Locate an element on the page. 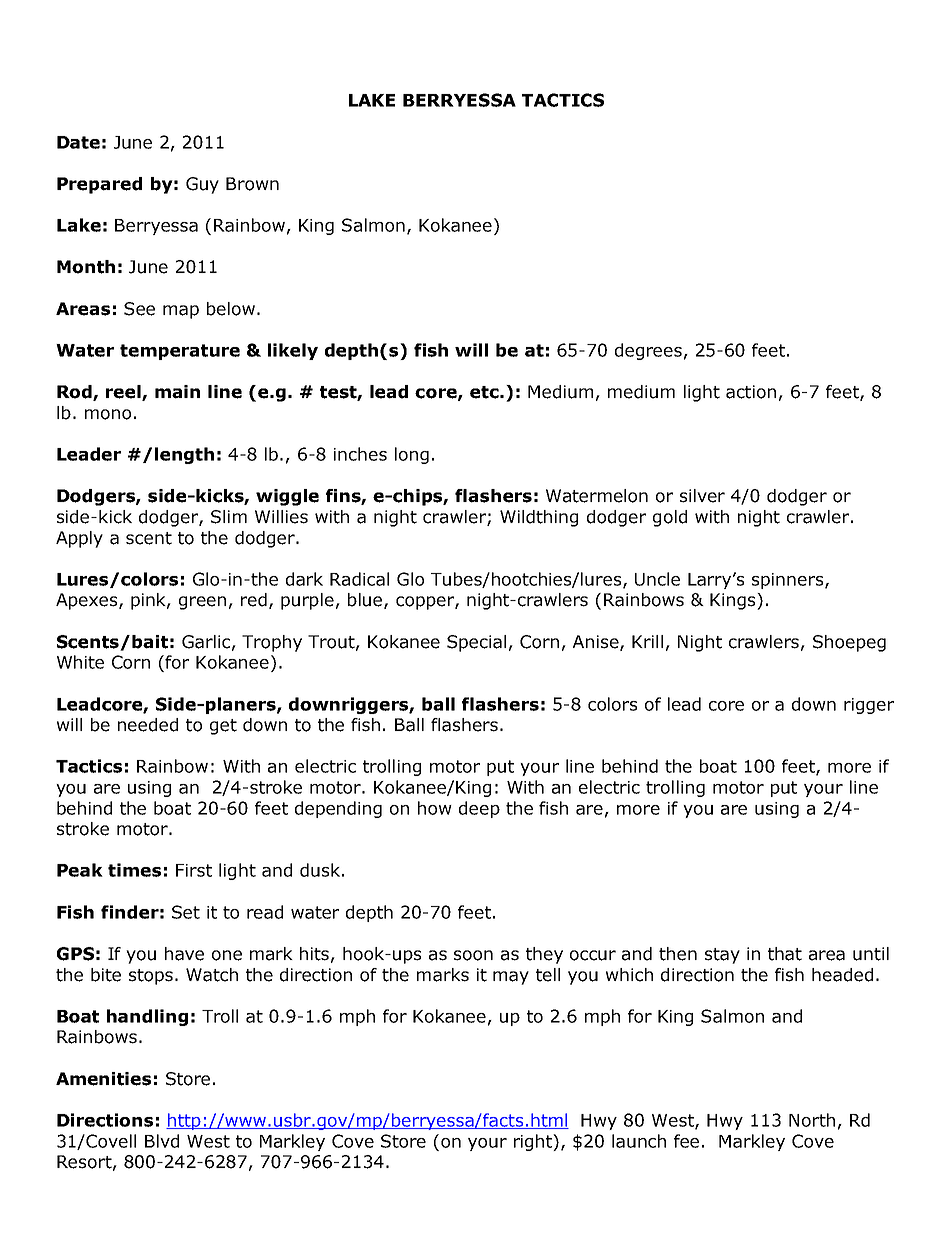 This image has width=952, height=1233. launch is located at coordinates (639, 1141).
